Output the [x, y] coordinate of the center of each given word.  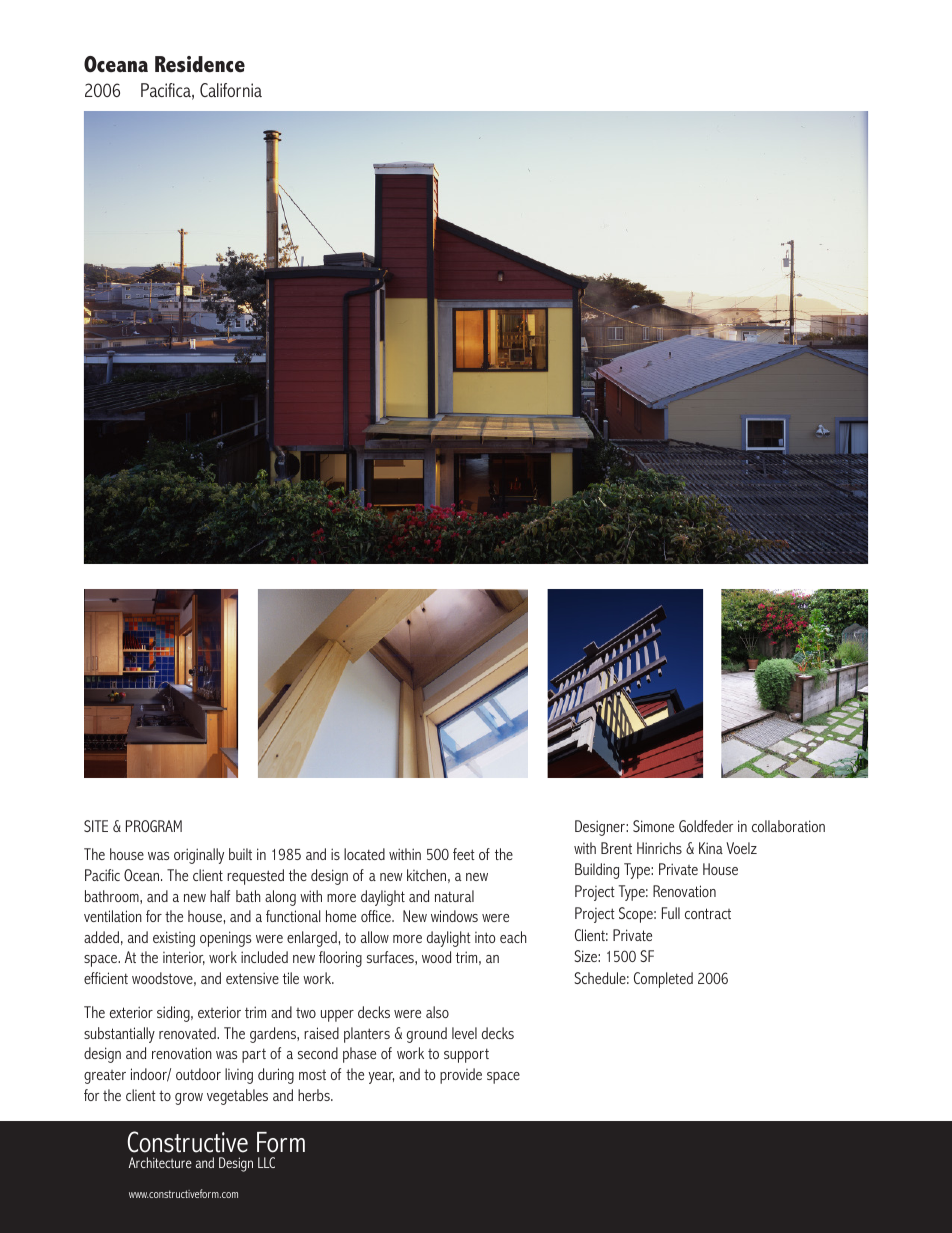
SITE [96, 826]
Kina [711, 848]
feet [464, 854]
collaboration [788, 826]
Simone [653, 826]
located [364, 854]
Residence [200, 64]
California [231, 90]
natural [454, 896]
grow [189, 1099]
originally [199, 856]
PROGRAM [154, 826]
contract [708, 913]
